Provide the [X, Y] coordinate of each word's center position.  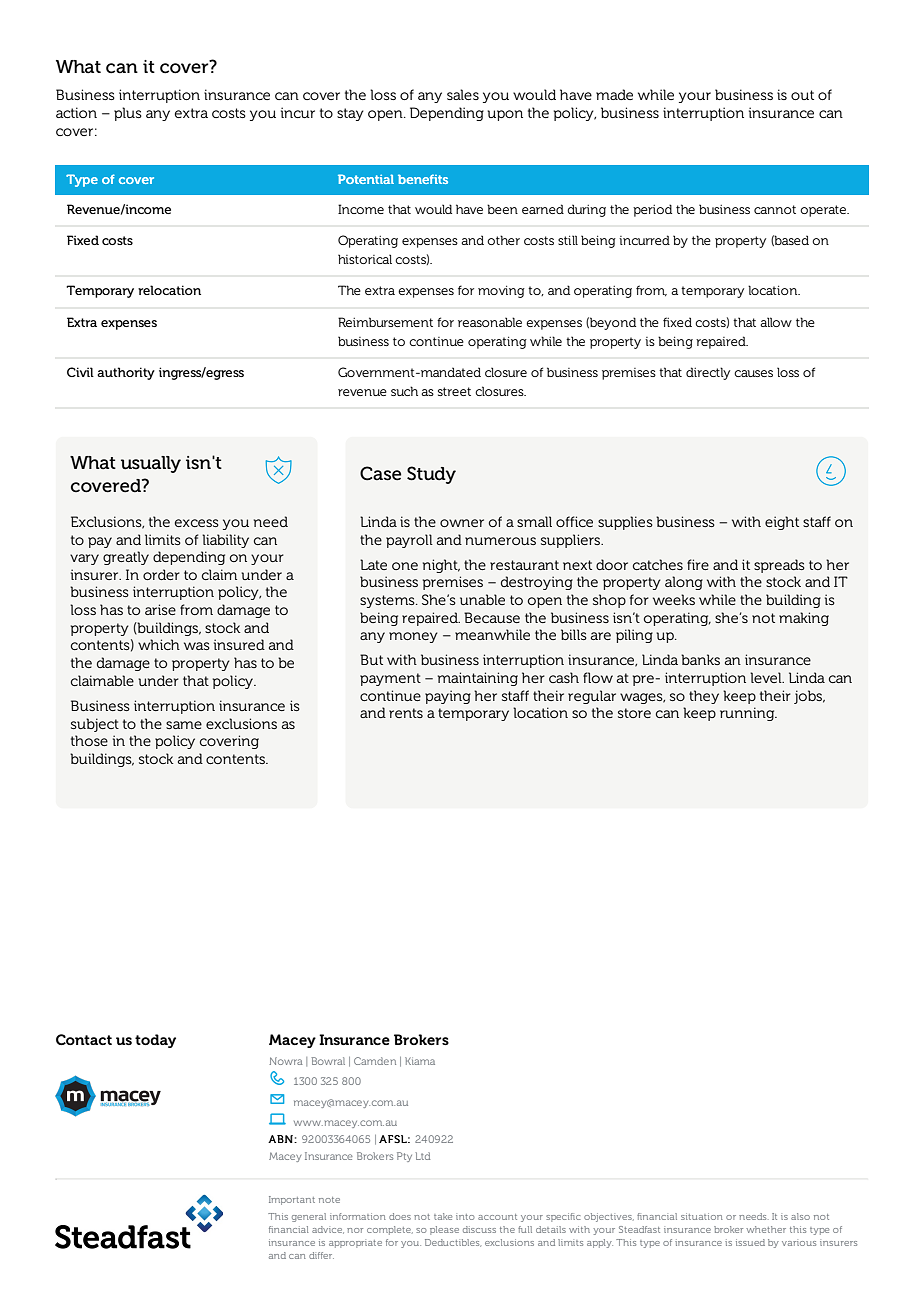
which [159, 644]
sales [463, 94]
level [767, 677]
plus [128, 114]
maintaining [478, 679]
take [443, 1216]
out [802, 95]
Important [292, 1200]
